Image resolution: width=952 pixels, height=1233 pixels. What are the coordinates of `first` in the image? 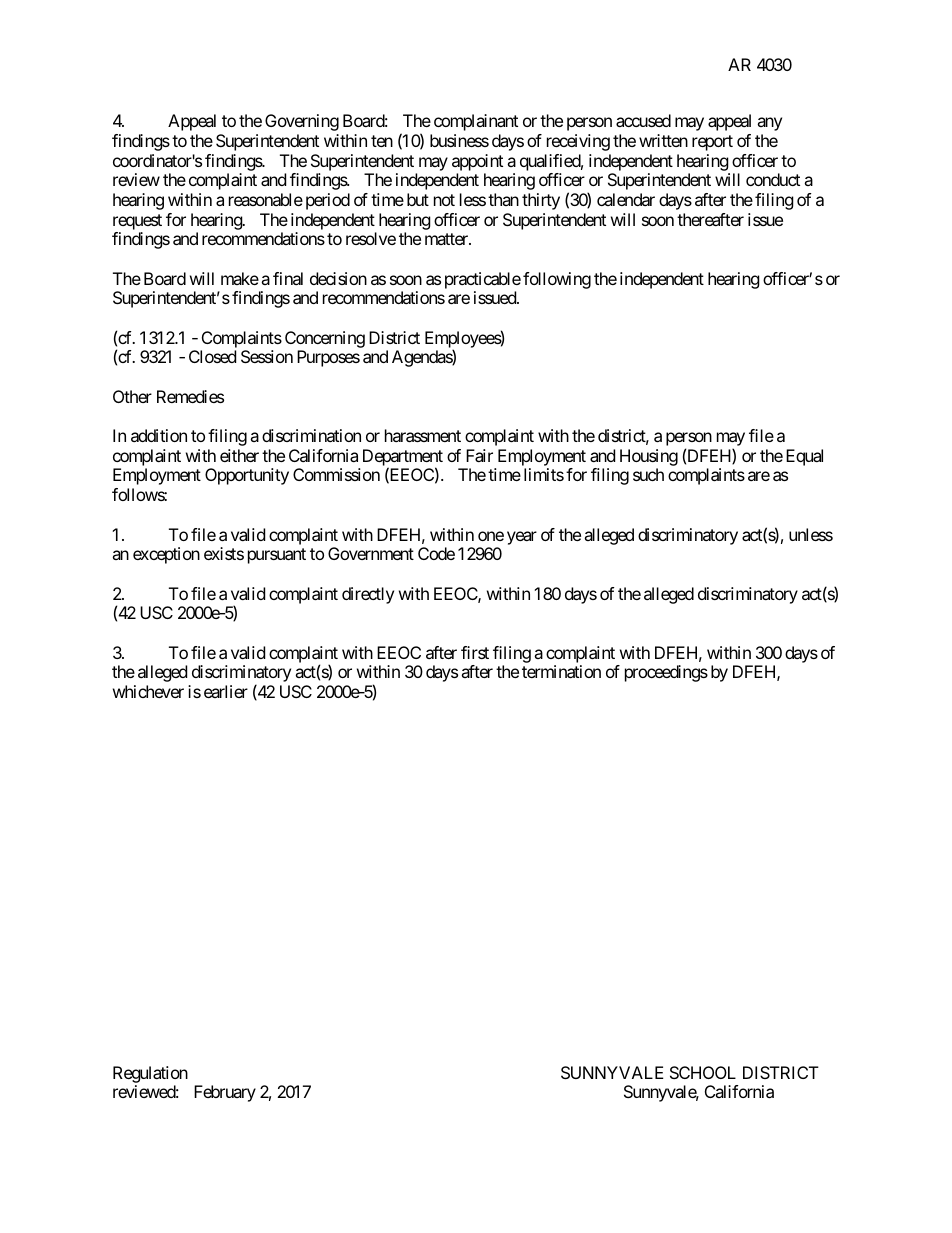 It's located at (475, 652).
